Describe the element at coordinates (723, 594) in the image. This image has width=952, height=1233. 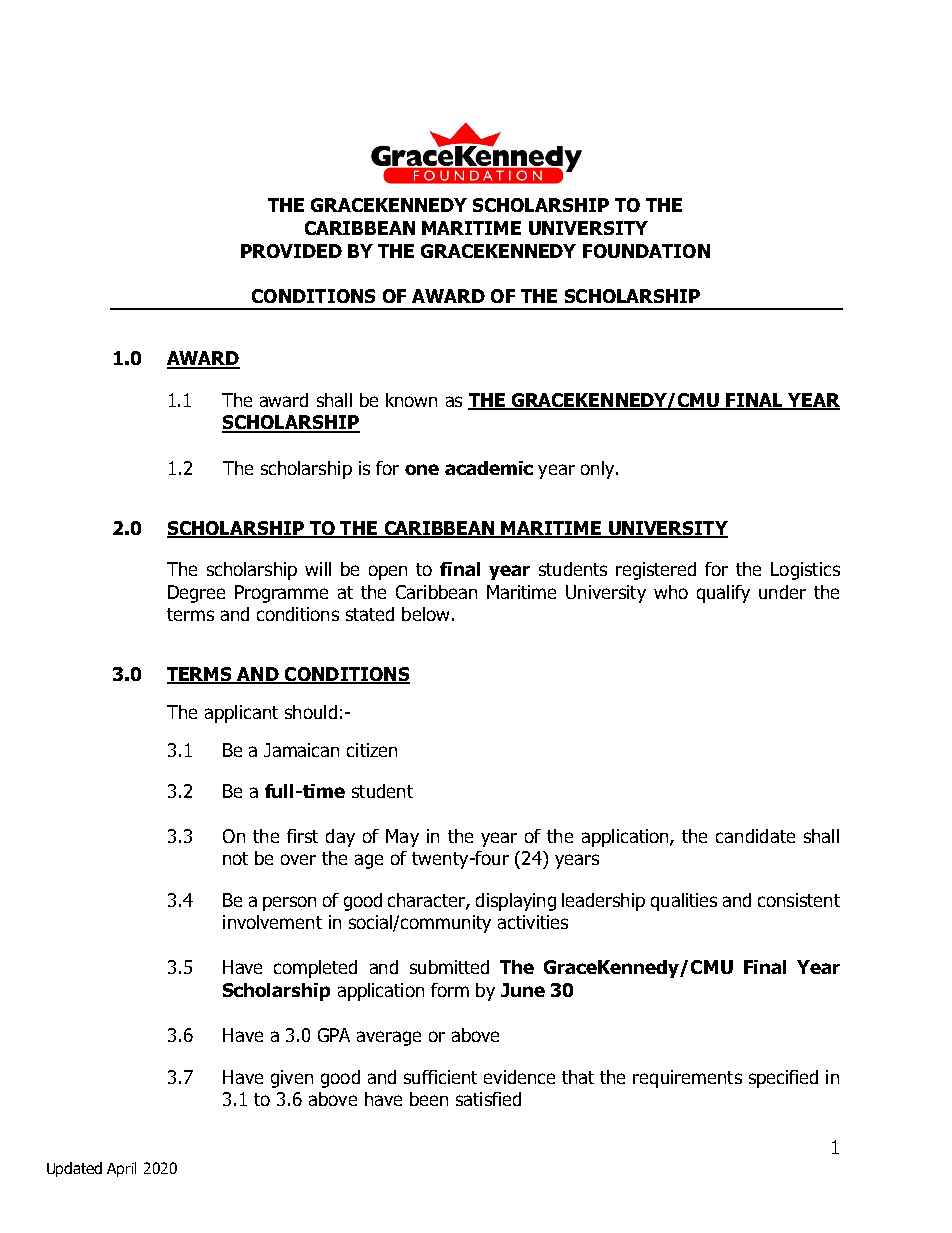
I see `qualify` at that location.
